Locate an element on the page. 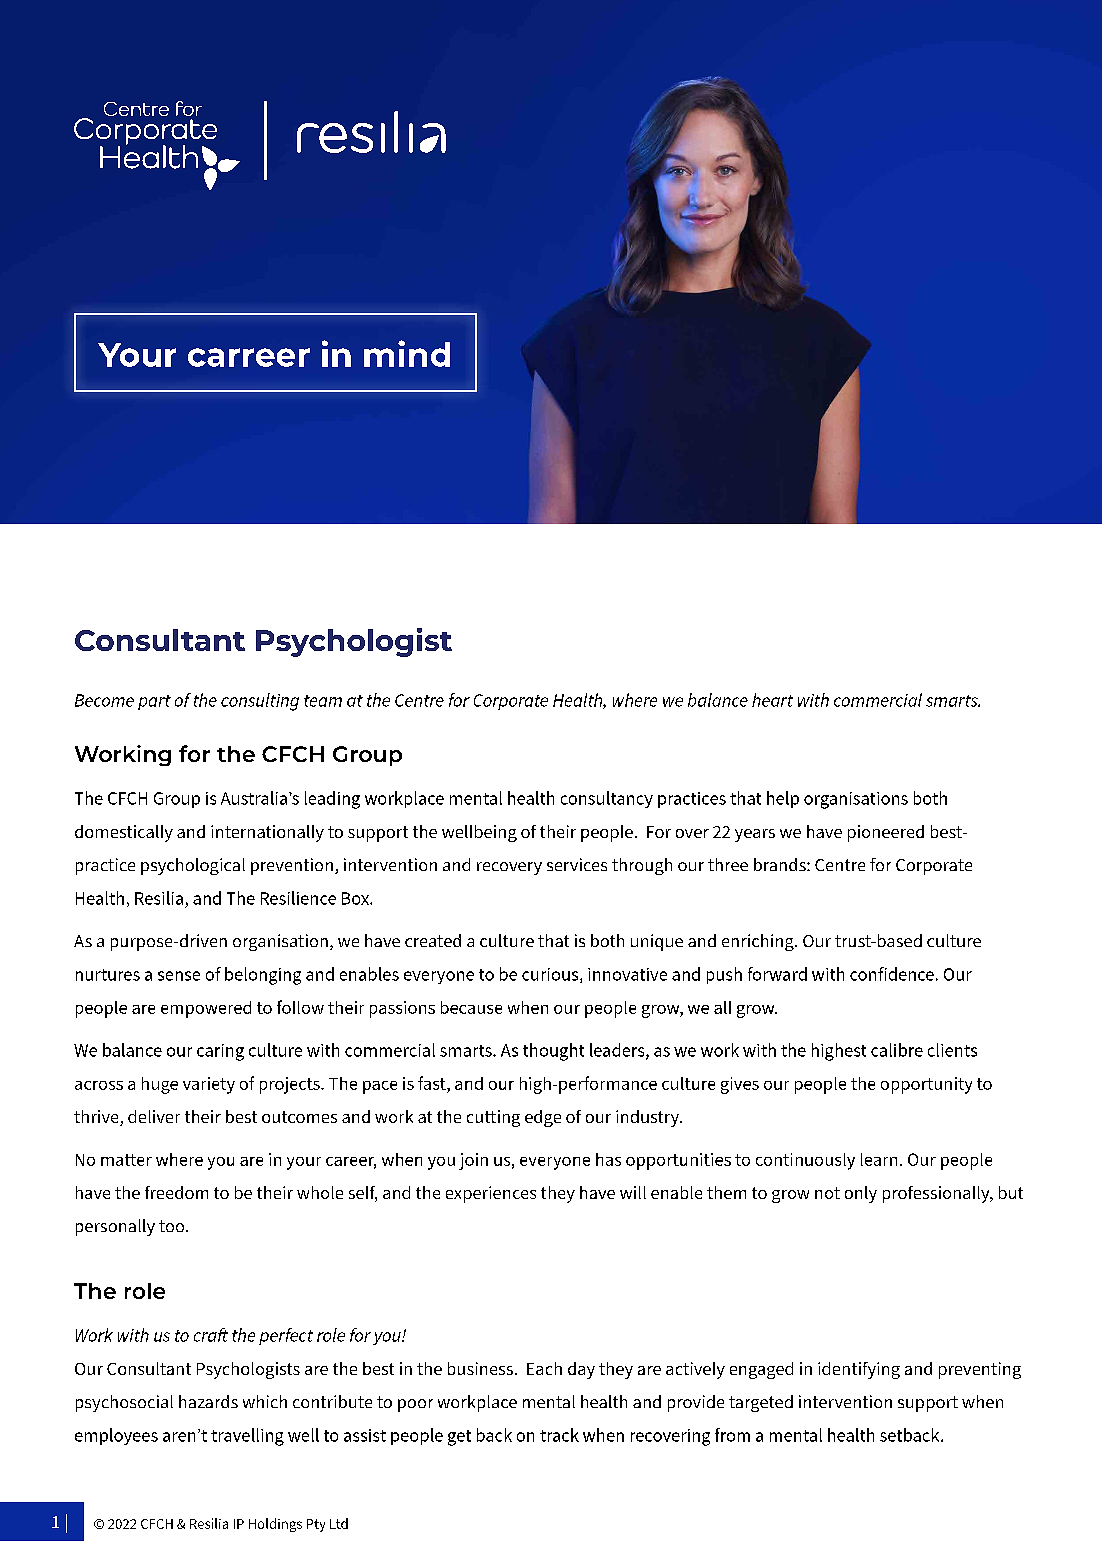 The height and width of the page is (1559, 1102). Holdings is located at coordinates (275, 1525).
